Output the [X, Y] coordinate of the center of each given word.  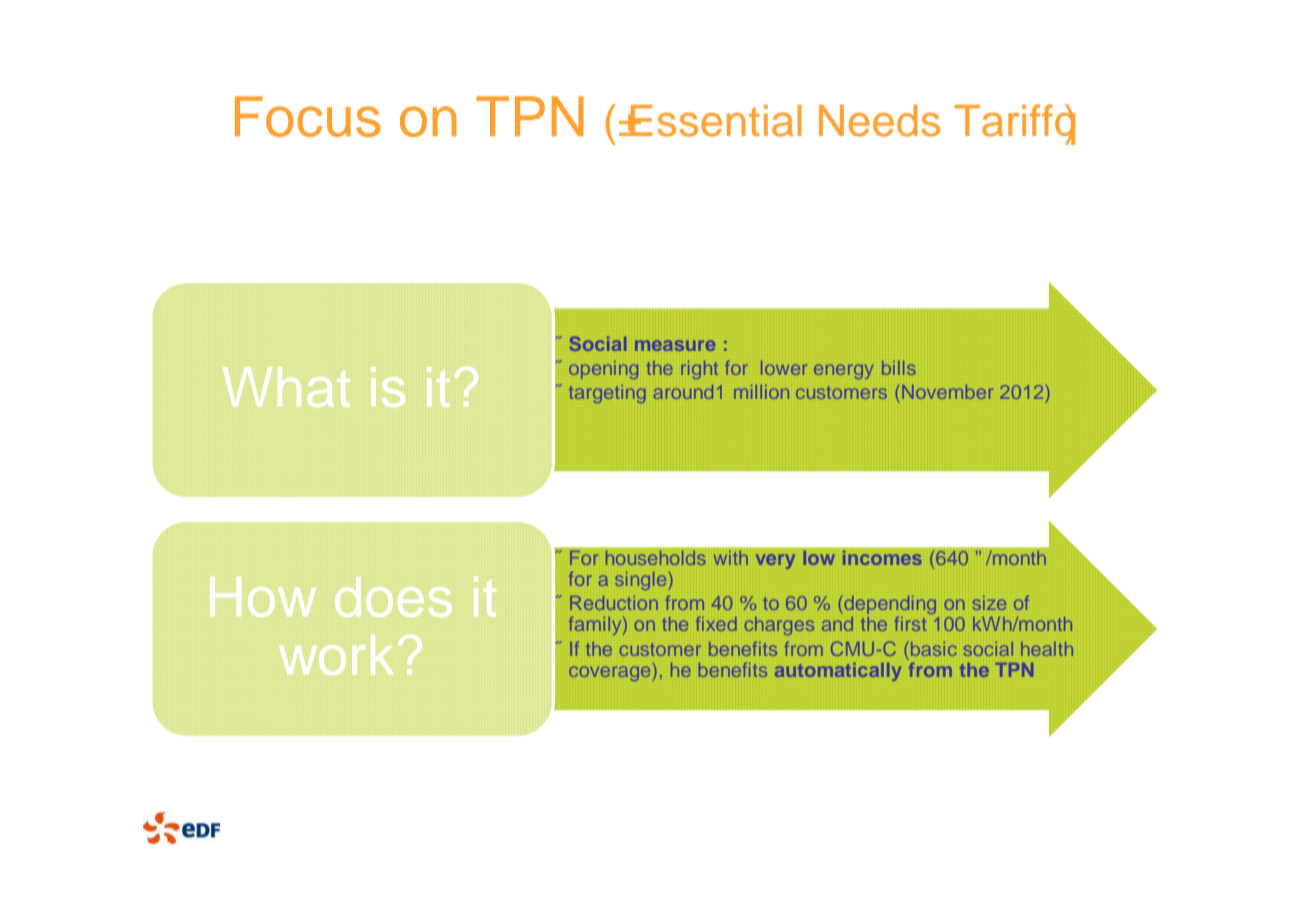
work [336, 655]
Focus [307, 116]
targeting [607, 394]
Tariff [1004, 120]
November [947, 392]
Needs [879, 121]
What [286, 387]
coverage [609, 673]
